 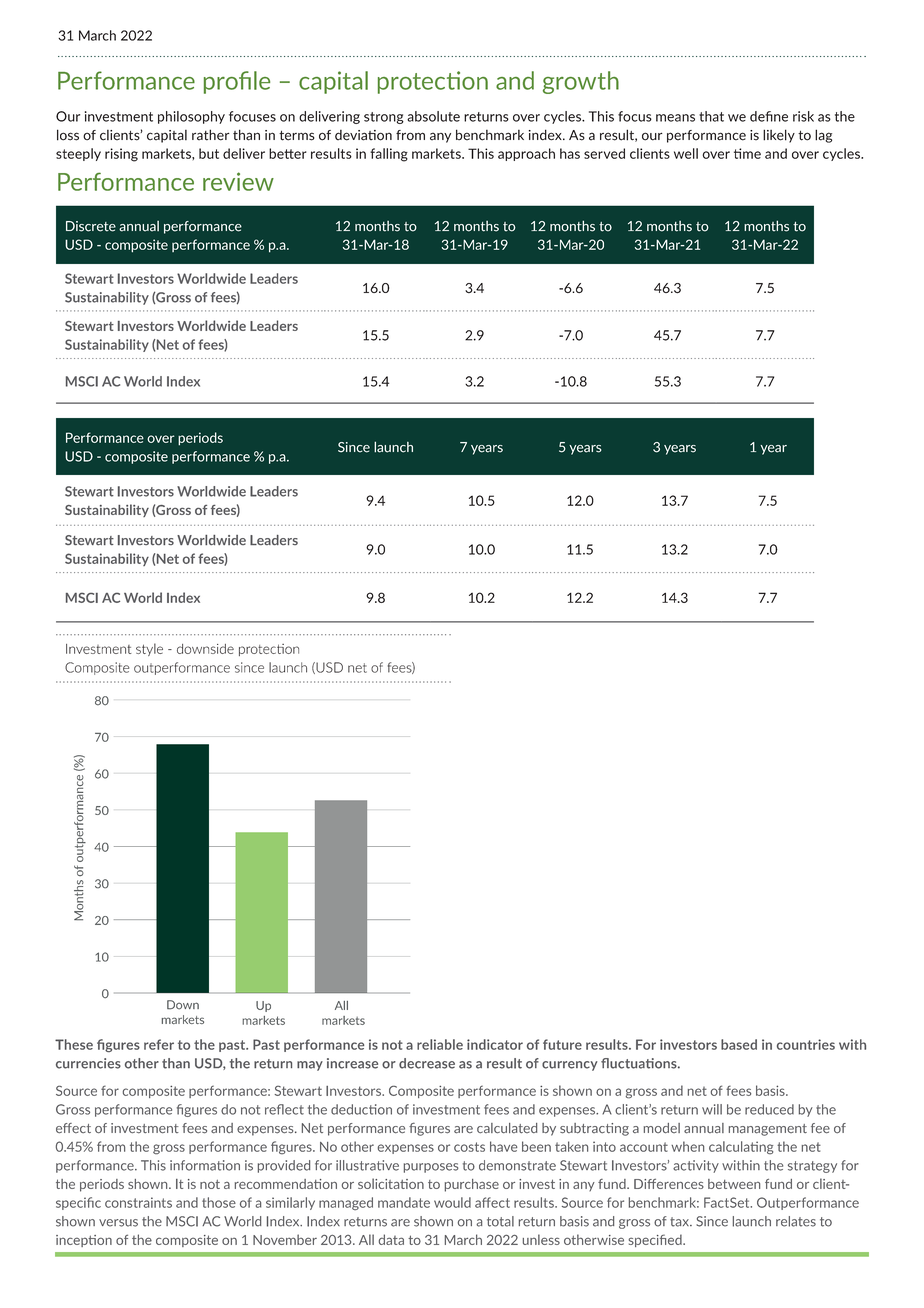 What do you see at coordinates (118, 1223) in the screenshot?
I see `versus` at bounding box center [118, 1223].
